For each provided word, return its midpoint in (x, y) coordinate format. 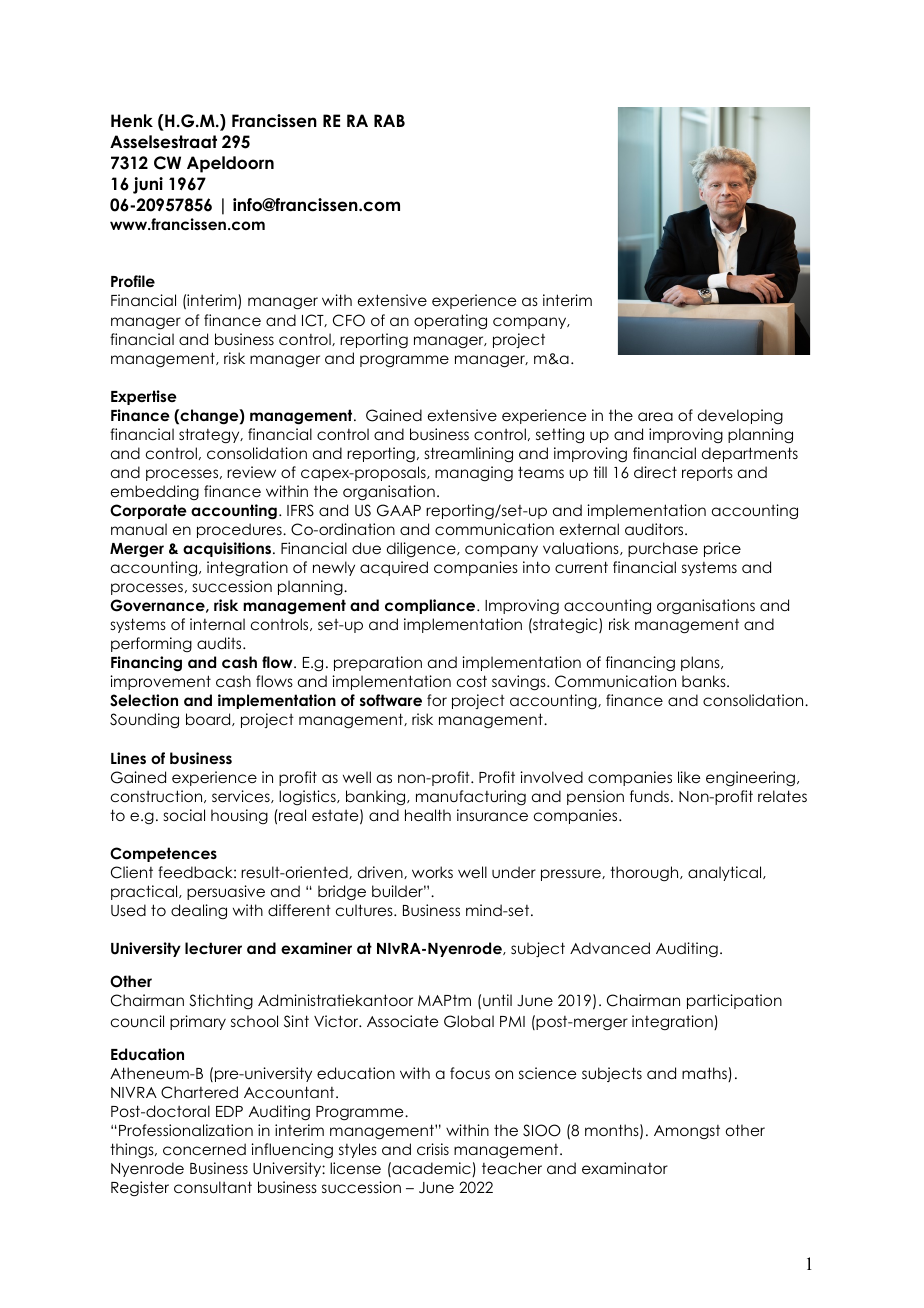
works (432, 872)
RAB (389, 120)
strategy (210, 435)
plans (701, 663)
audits (220, 643)
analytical (726, 873)
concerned (204, 1149)
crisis (433, 1149)
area (655, 416)
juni (148, 185)
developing (740, 416)
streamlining (469, 454)
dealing (199, 911)
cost (472, 681)
